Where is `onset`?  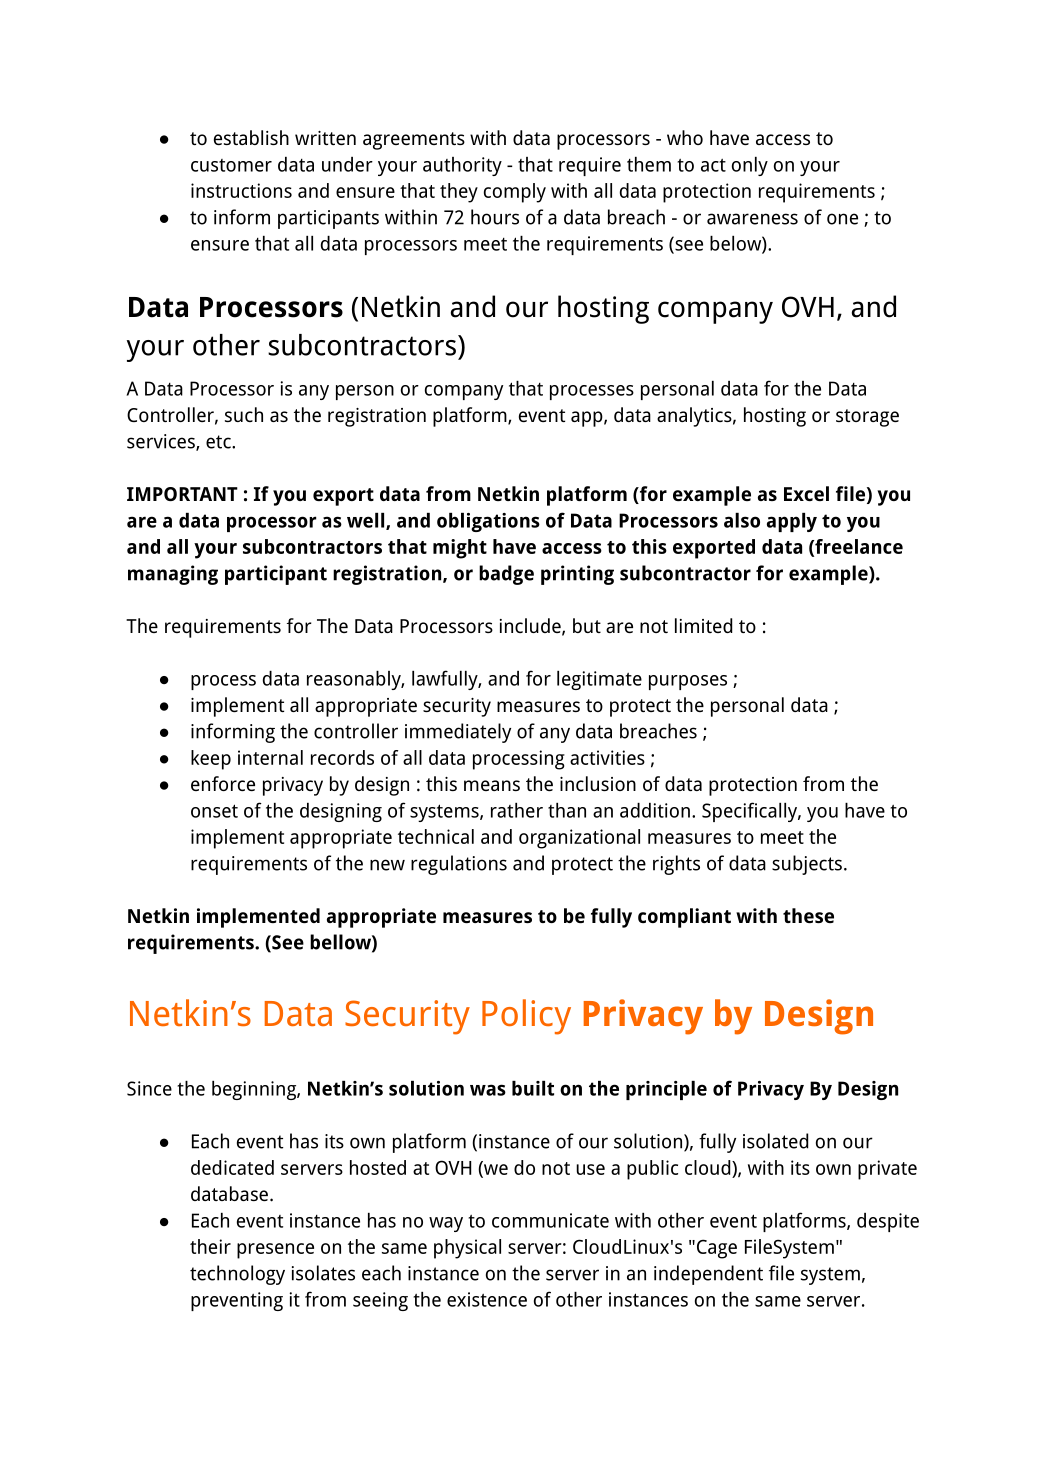 onset is located at coordinates (214, 811).
